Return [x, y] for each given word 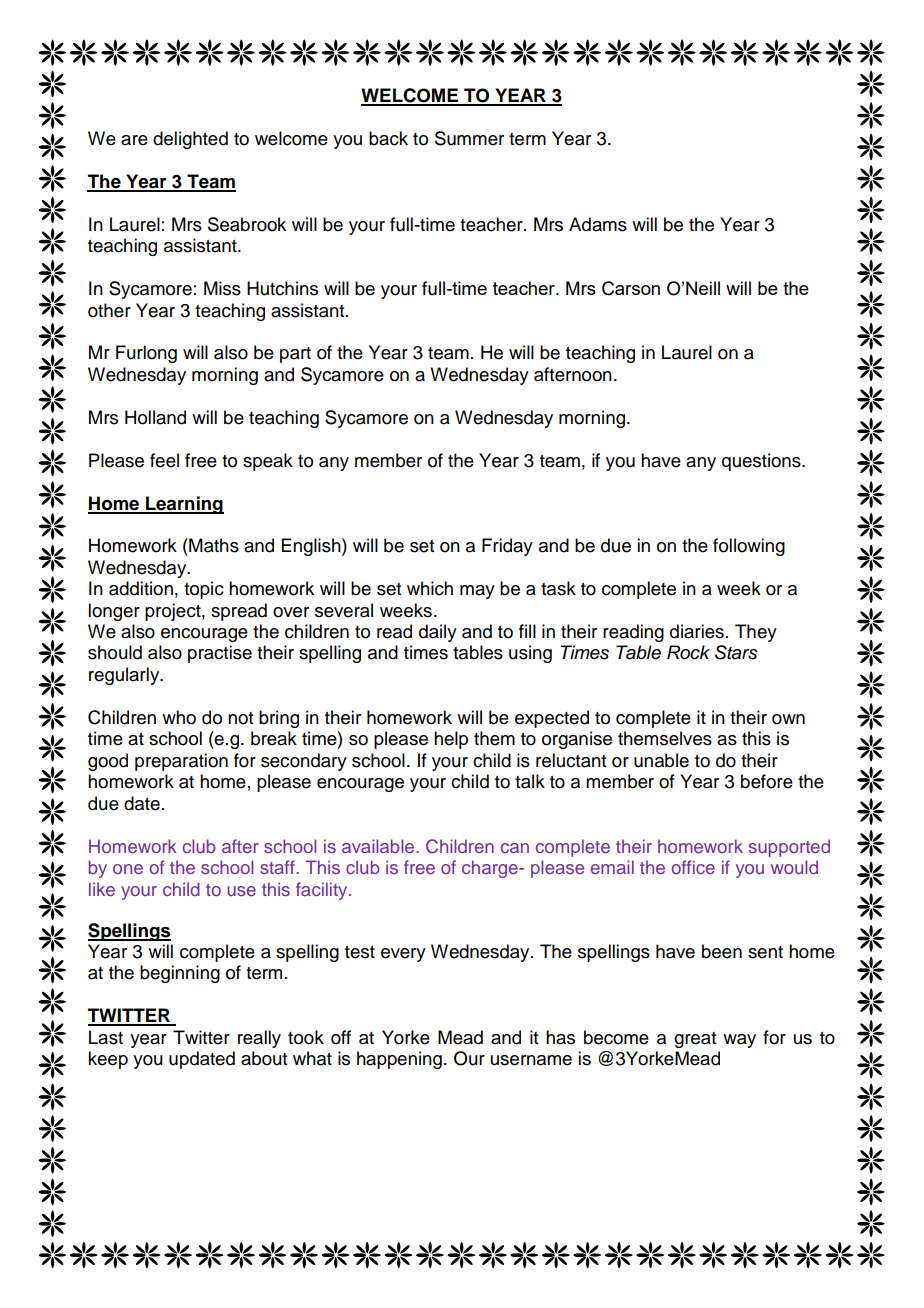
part [295, 355]
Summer [469, 138]
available [379, 846]
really [259, 1039]
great [695, 1040]
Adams [598, 224]
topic [204, 590]
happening [399, 1060]
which [430, 588]
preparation [181, 762]
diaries [697, 631]
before [767, 781]
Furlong [146, 354]
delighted [190, 140]
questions [762, 462]
